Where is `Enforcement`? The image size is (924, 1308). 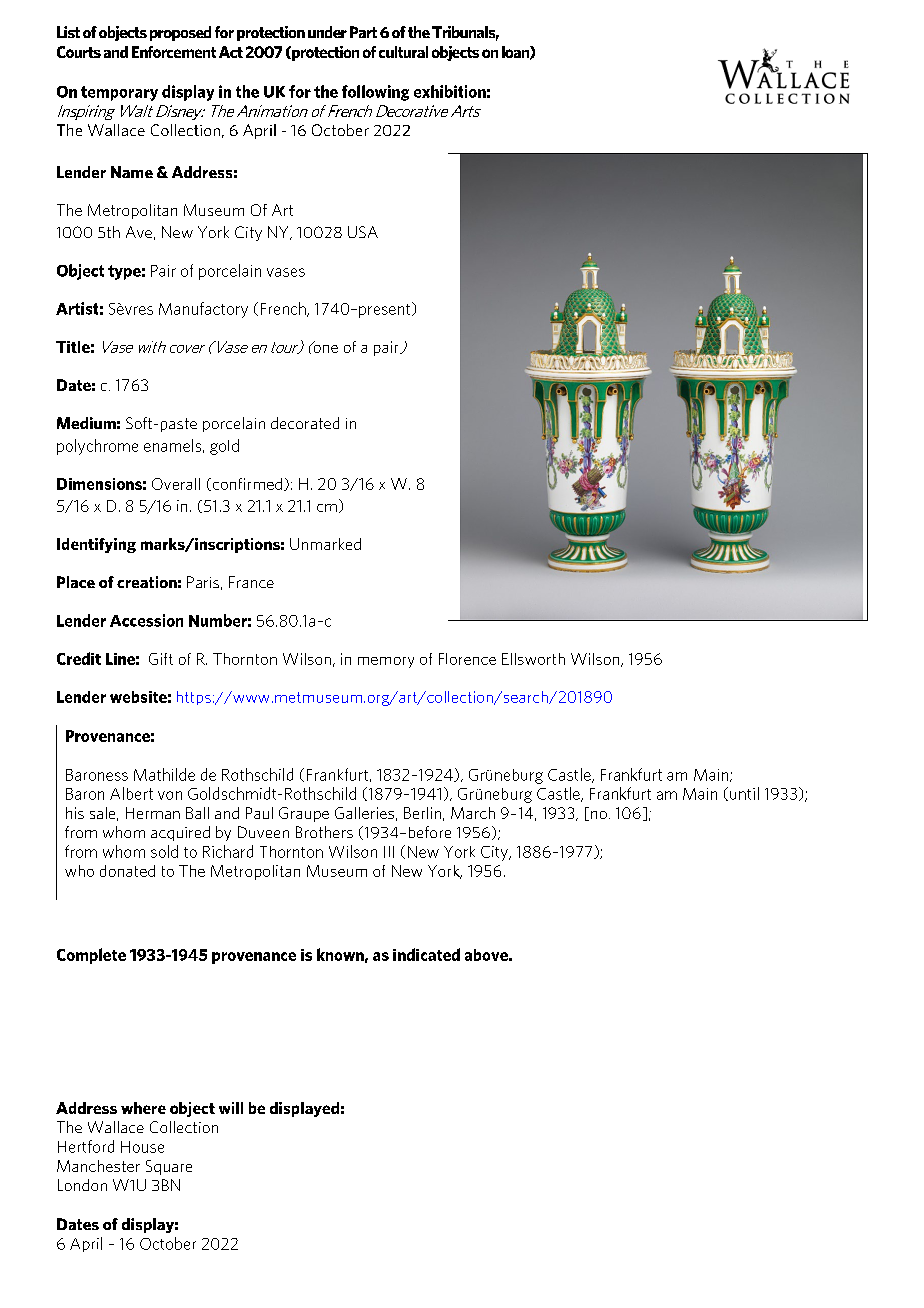 Enforcement is located at coordinates (174, 52).
